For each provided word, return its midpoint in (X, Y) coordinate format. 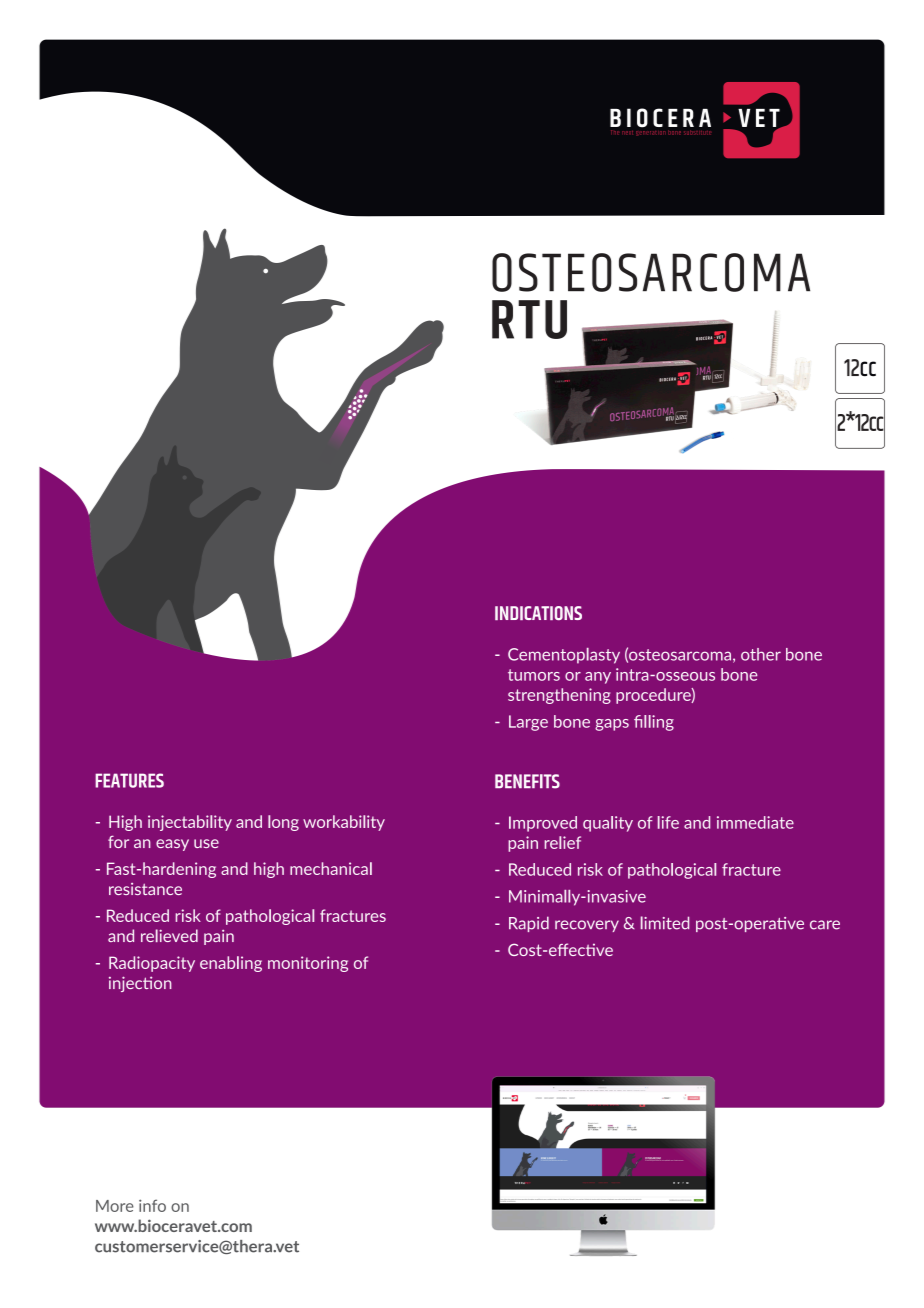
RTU (529, 319)
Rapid (529, 924)
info (152, 1205)
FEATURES (129, 780)
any (598, 678)
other (761, 654)
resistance (145, 889)
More (115, 1206)
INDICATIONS (538, 613)
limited (665, 923)
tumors (534, 675)
